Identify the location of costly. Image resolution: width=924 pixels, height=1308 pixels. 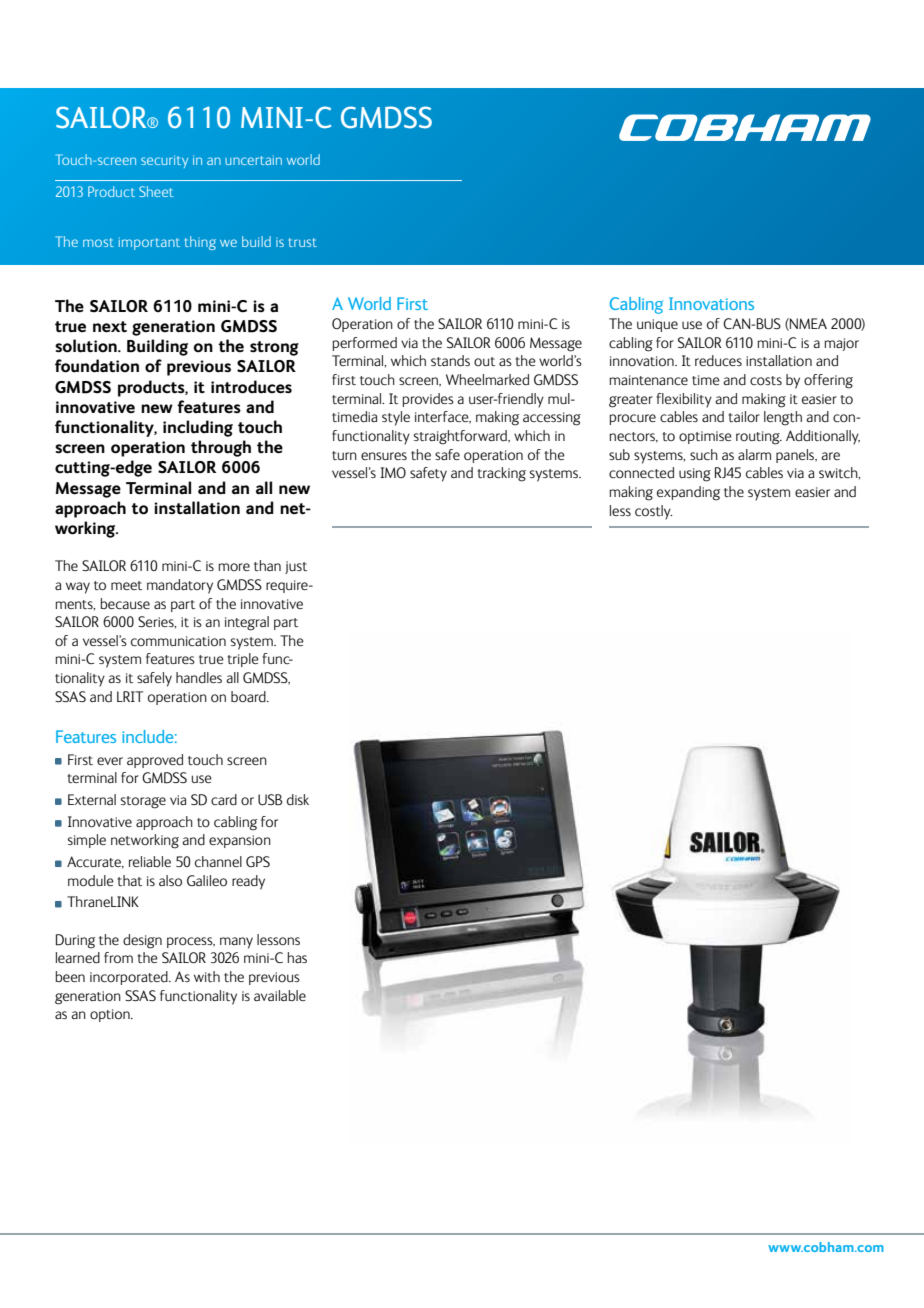
(653, 512).
